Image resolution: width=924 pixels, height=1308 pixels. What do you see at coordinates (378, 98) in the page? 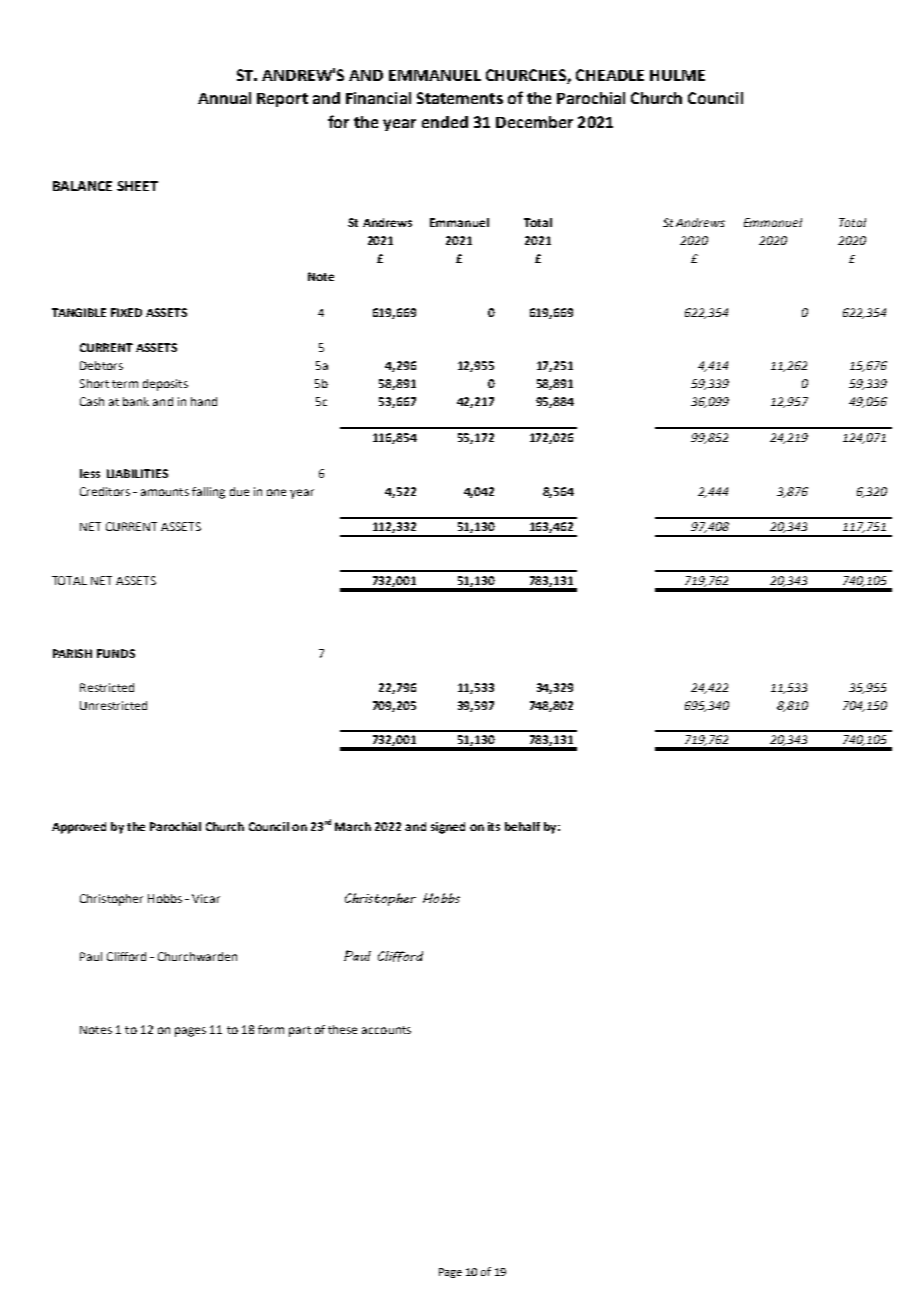
I see `Financial` at bounding box center [378, 98].
